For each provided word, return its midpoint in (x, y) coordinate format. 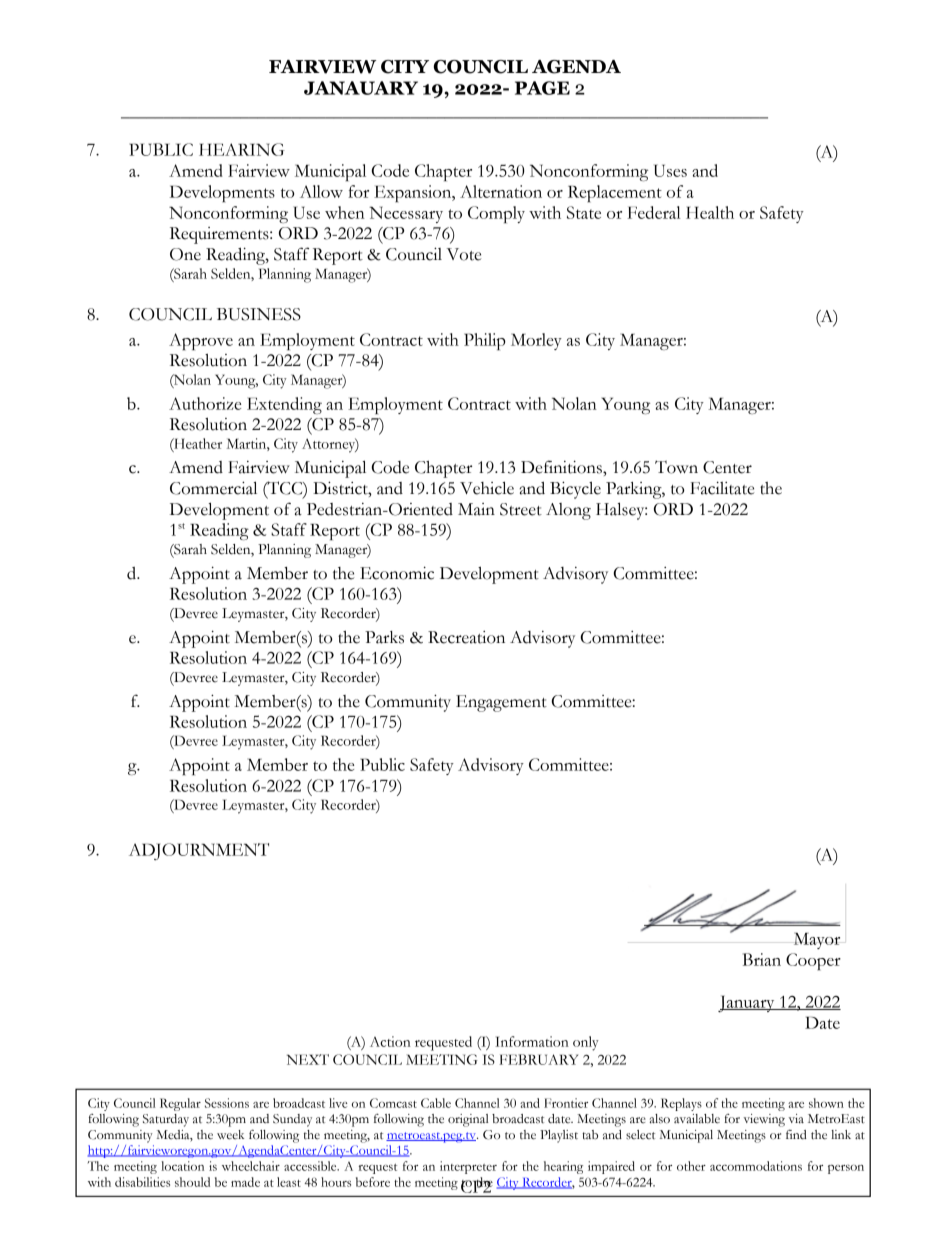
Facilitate (722, 488)
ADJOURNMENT (199, 851)
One (185, 254)
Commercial (213, 488)
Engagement (501, 703)
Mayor (817, 940)
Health (710, 212)
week (230, 1135)
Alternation (501, 191)
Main (476, 509)
